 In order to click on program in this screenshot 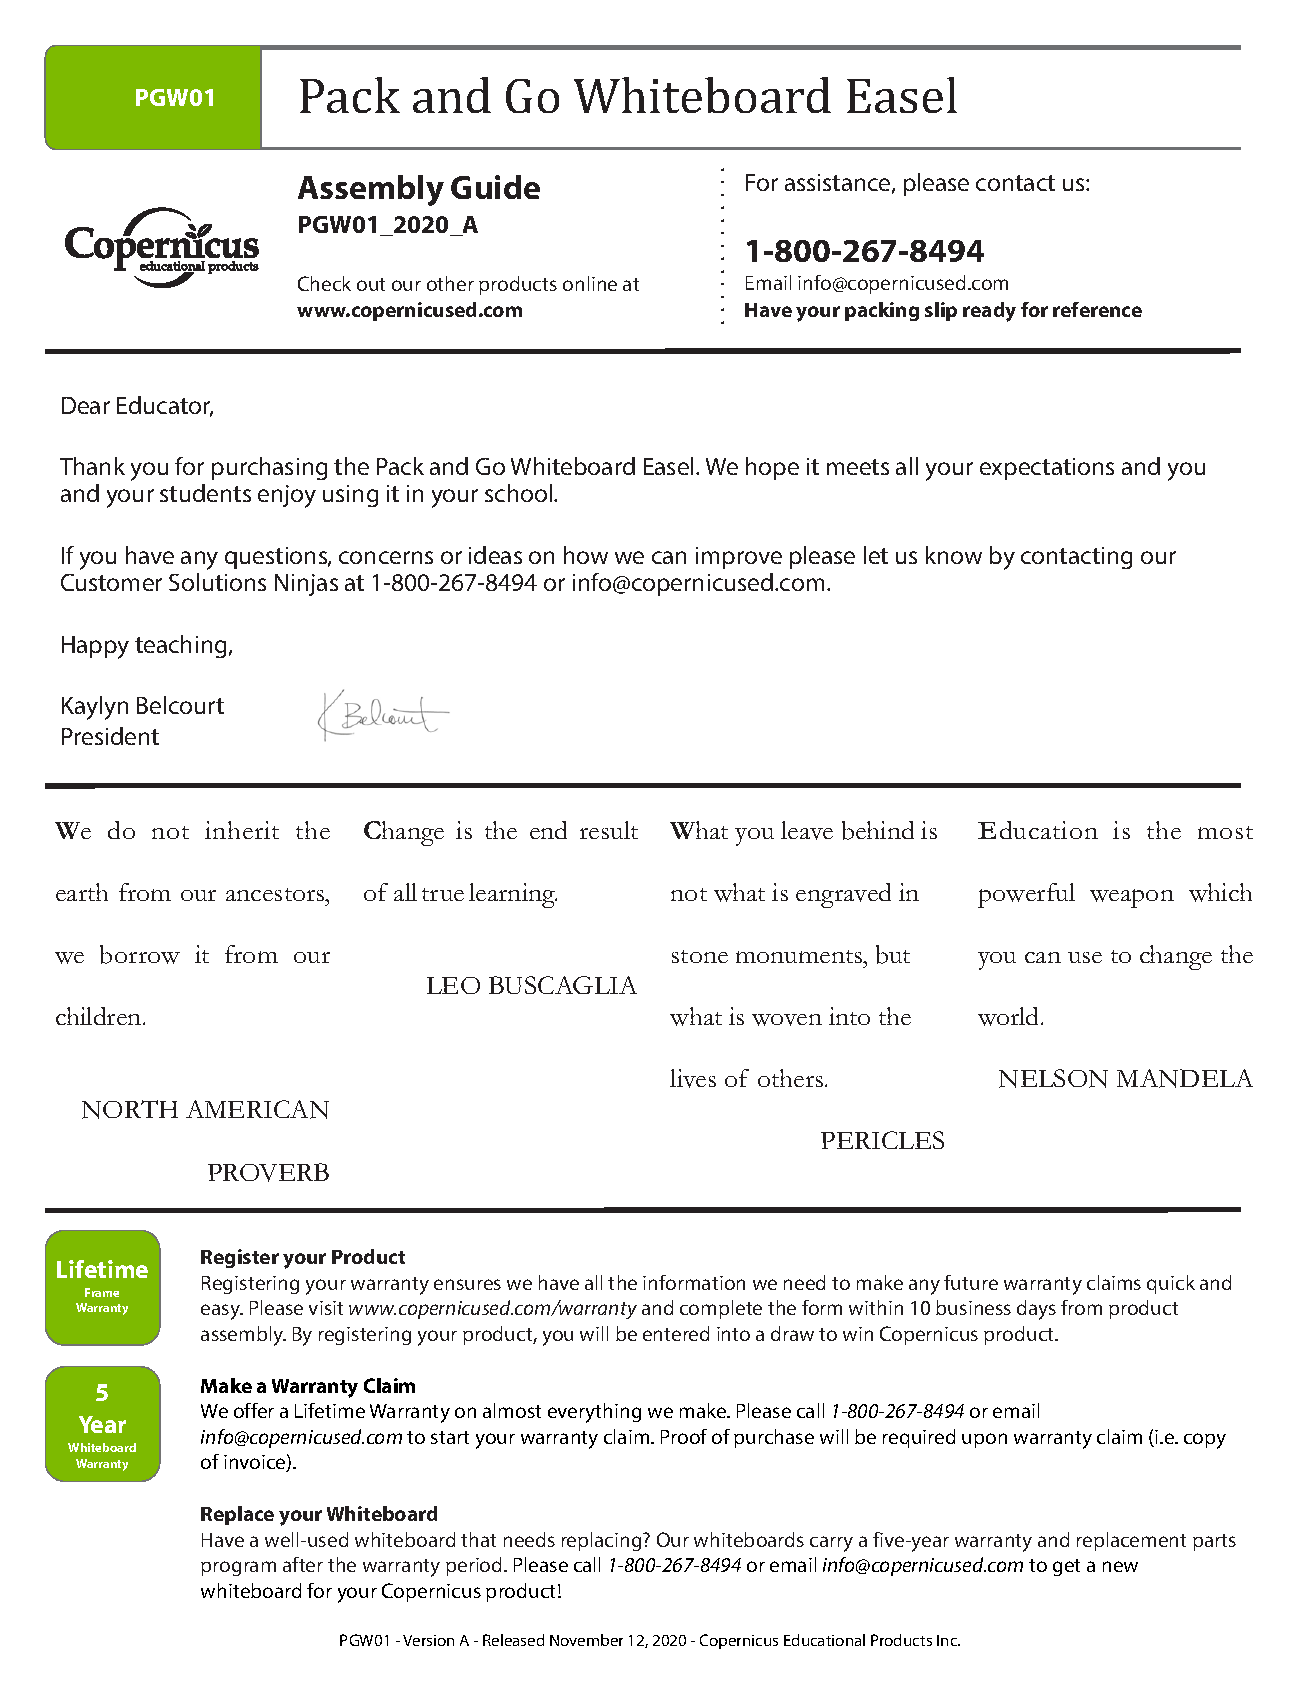, I will do `click(238, 1568)`.
